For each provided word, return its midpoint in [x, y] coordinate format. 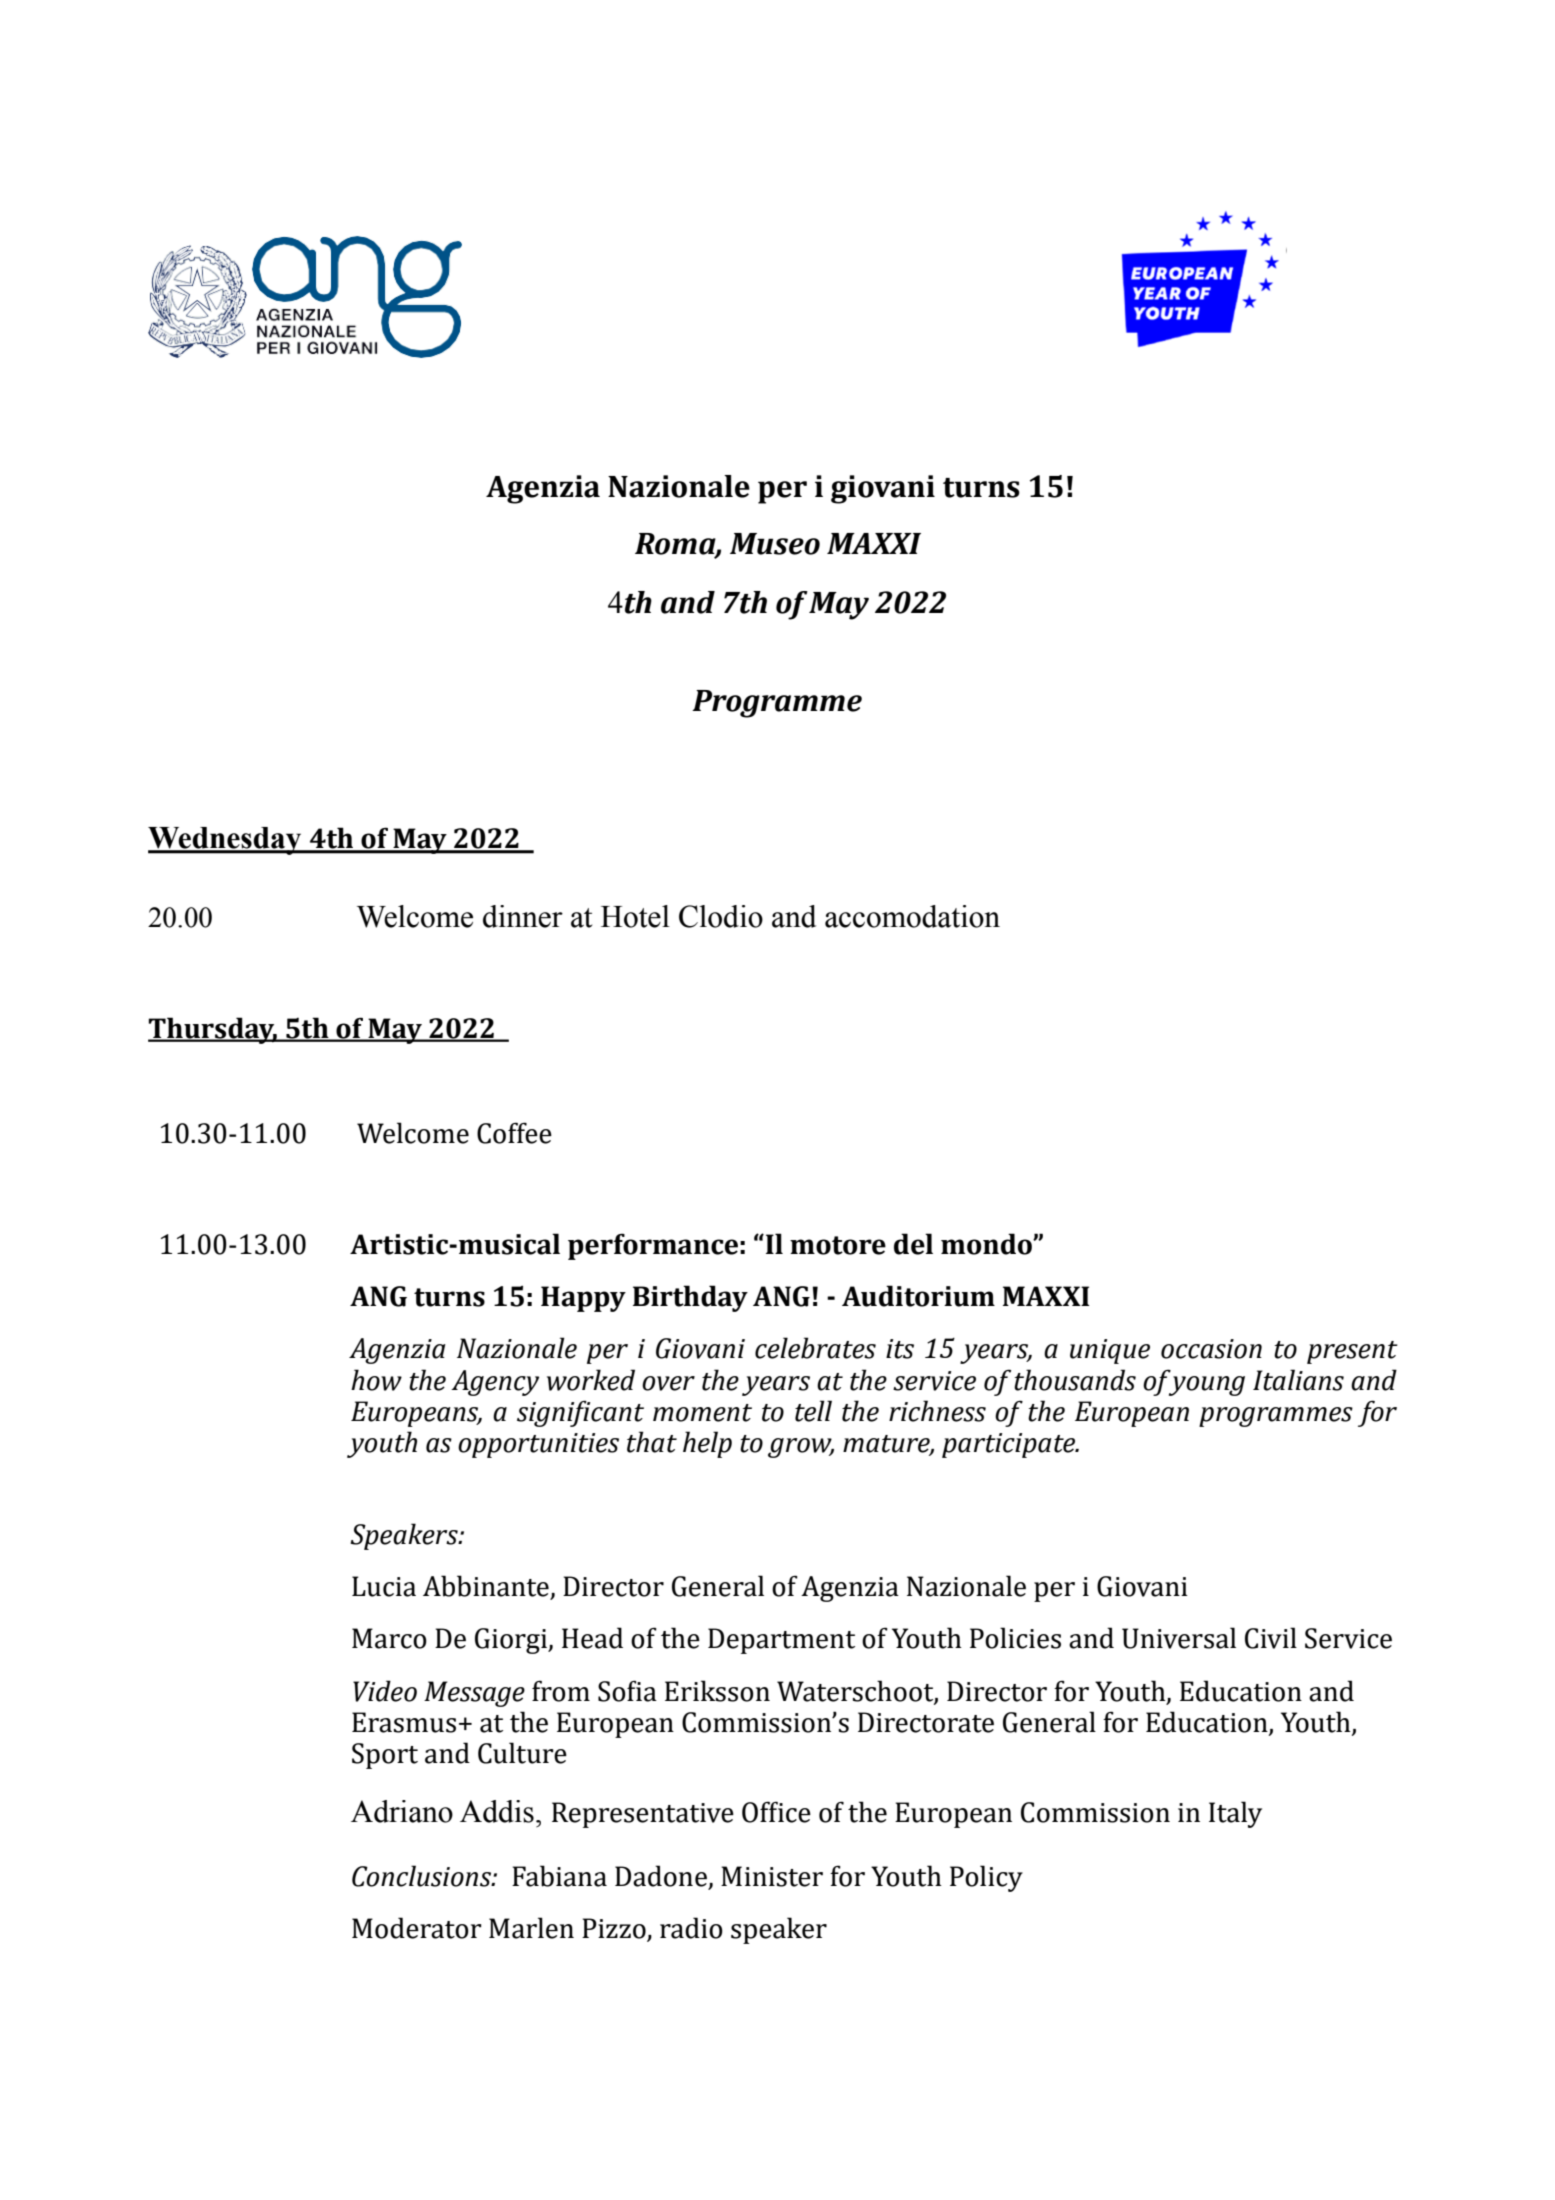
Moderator [417, 1928]
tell [813, 1411]
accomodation [912, 916]
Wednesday [226, 841]
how [376, 1380]
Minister [772, 1876]
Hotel [635, 916]
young [1207, 1386]
